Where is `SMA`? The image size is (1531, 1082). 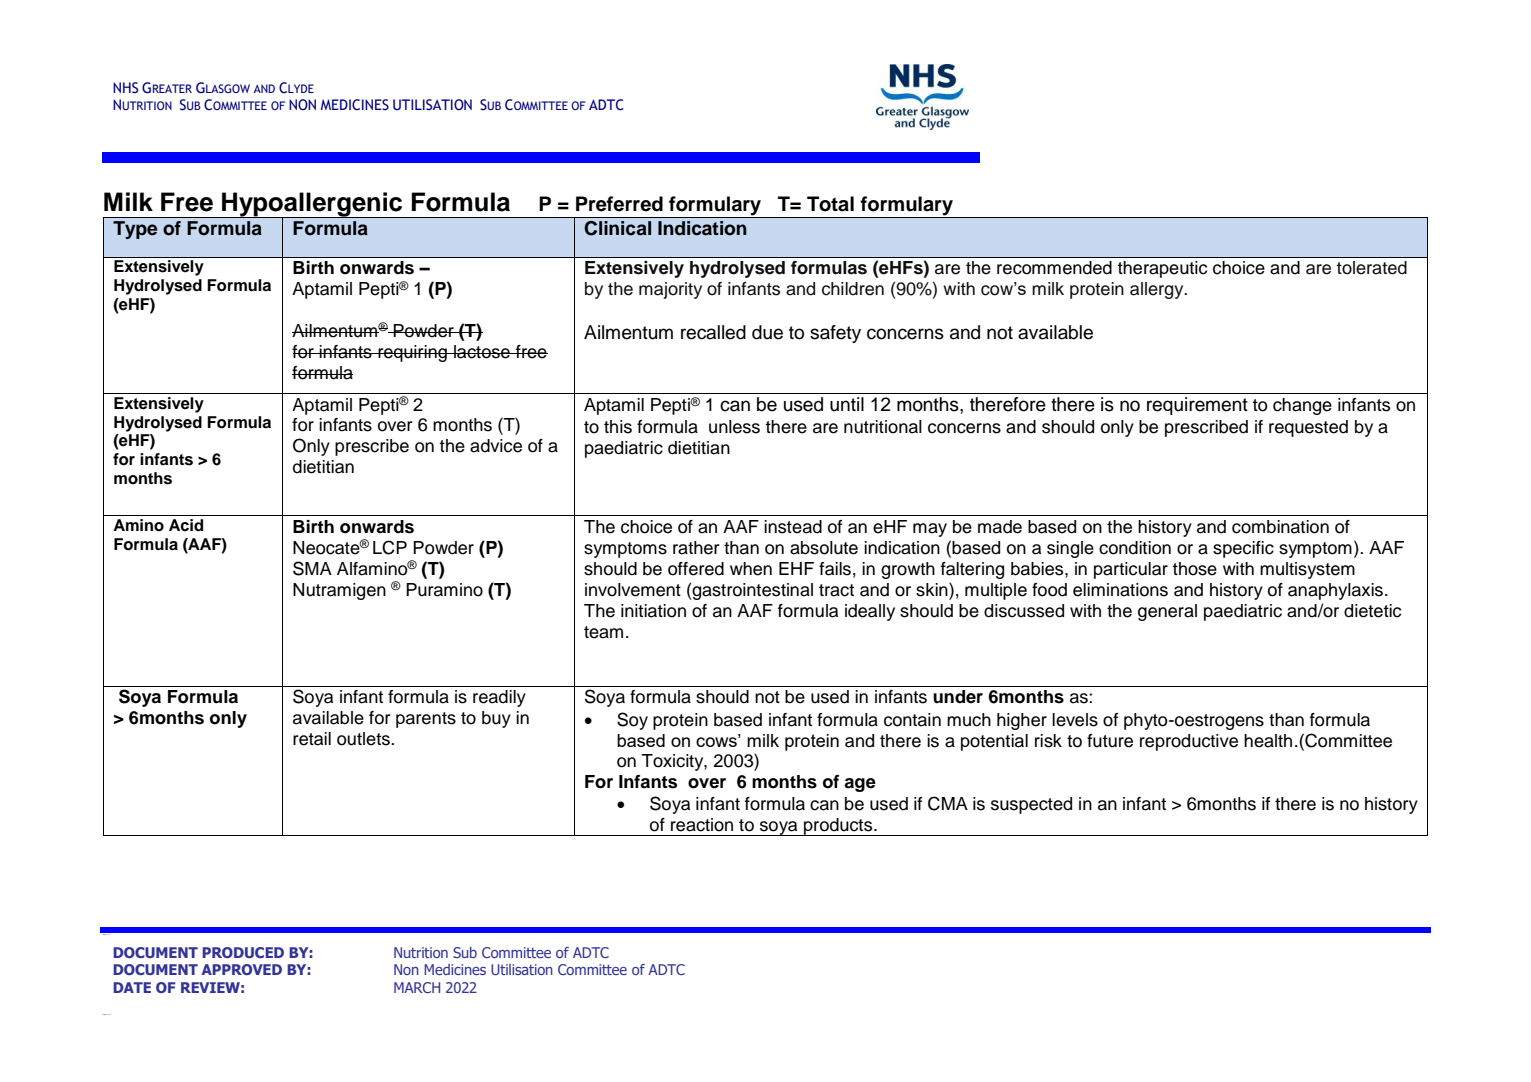 SMA is located at coordinates (312, 568).
